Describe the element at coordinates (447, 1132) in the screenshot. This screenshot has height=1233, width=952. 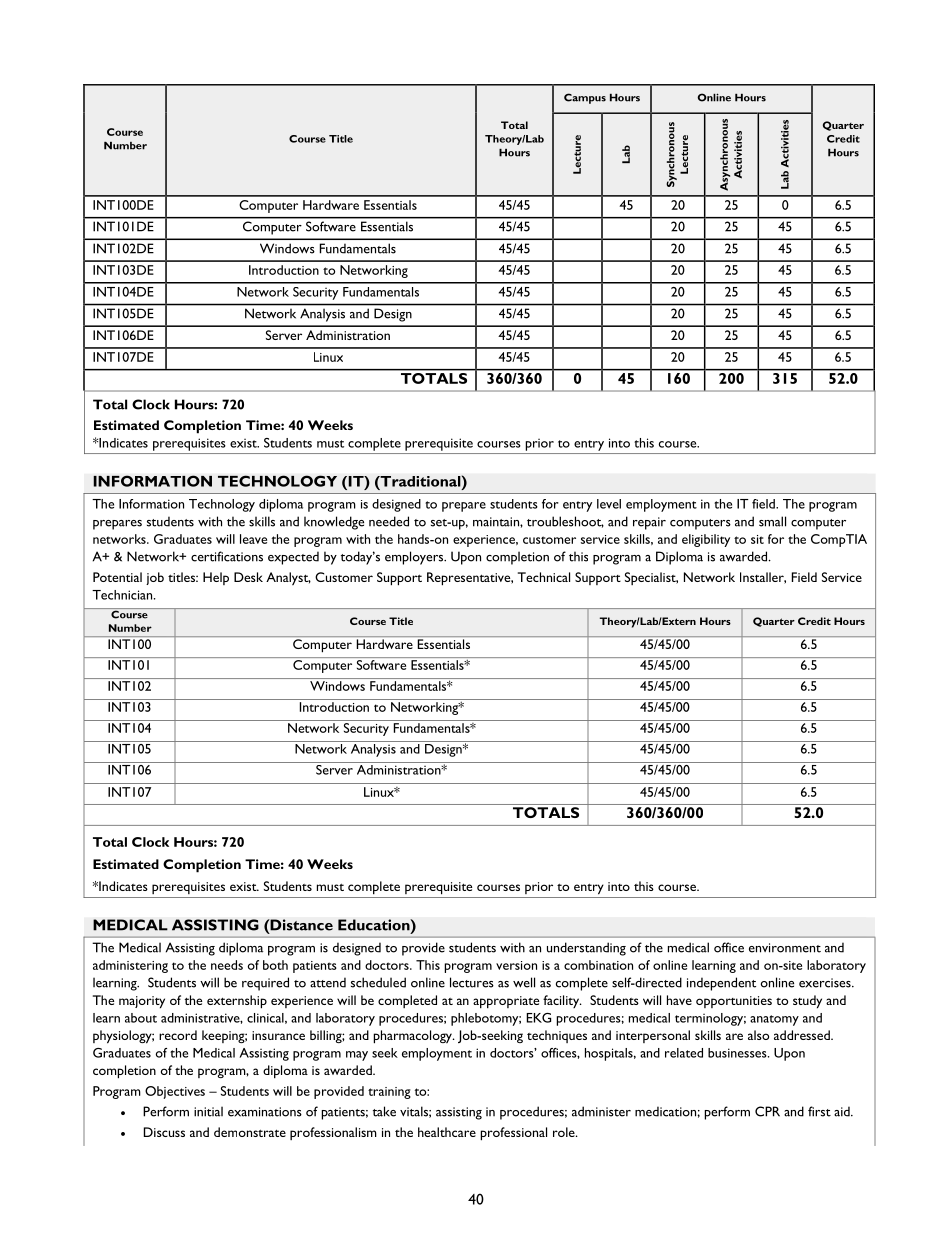
I see `healthcare` at that location.
